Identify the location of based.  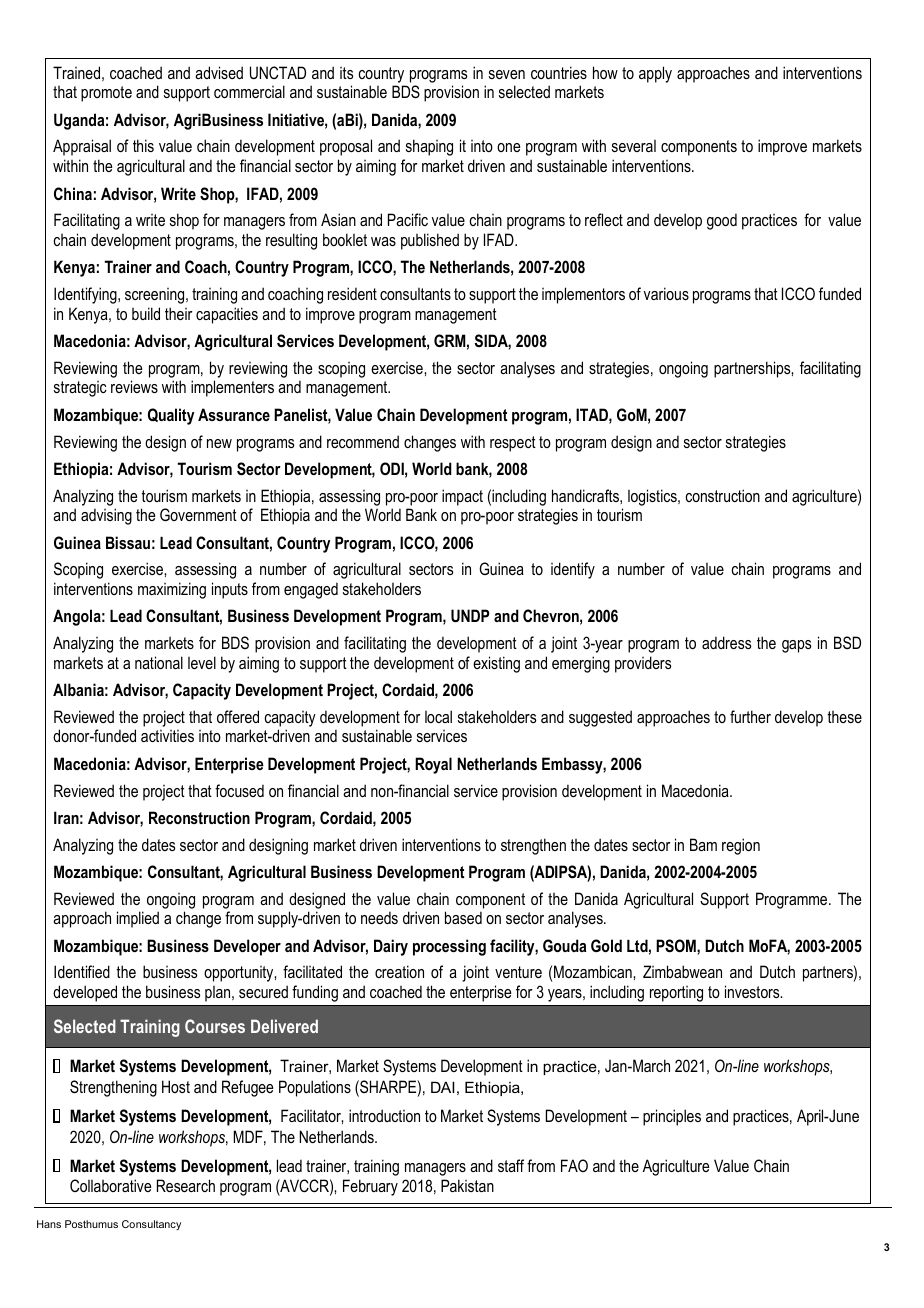
(463, 917).
